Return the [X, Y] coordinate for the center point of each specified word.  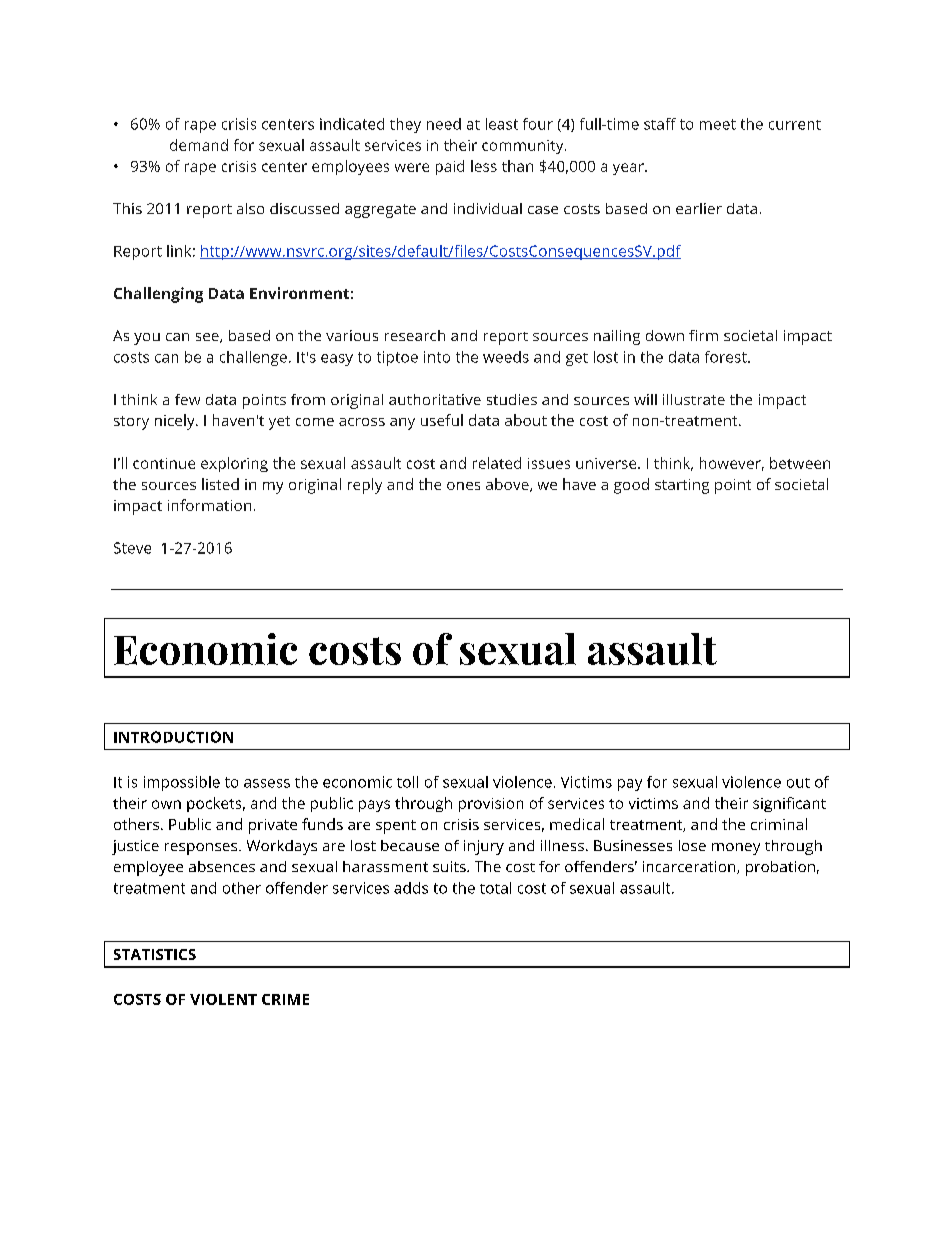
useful [442, 420]
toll [407, 782]
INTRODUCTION [173, 737]
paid [450, 167]
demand [199, 145]
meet [718, 124]
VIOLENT [223, 999]
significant [789, 804]
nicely [176, 422]
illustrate [694, 399]
